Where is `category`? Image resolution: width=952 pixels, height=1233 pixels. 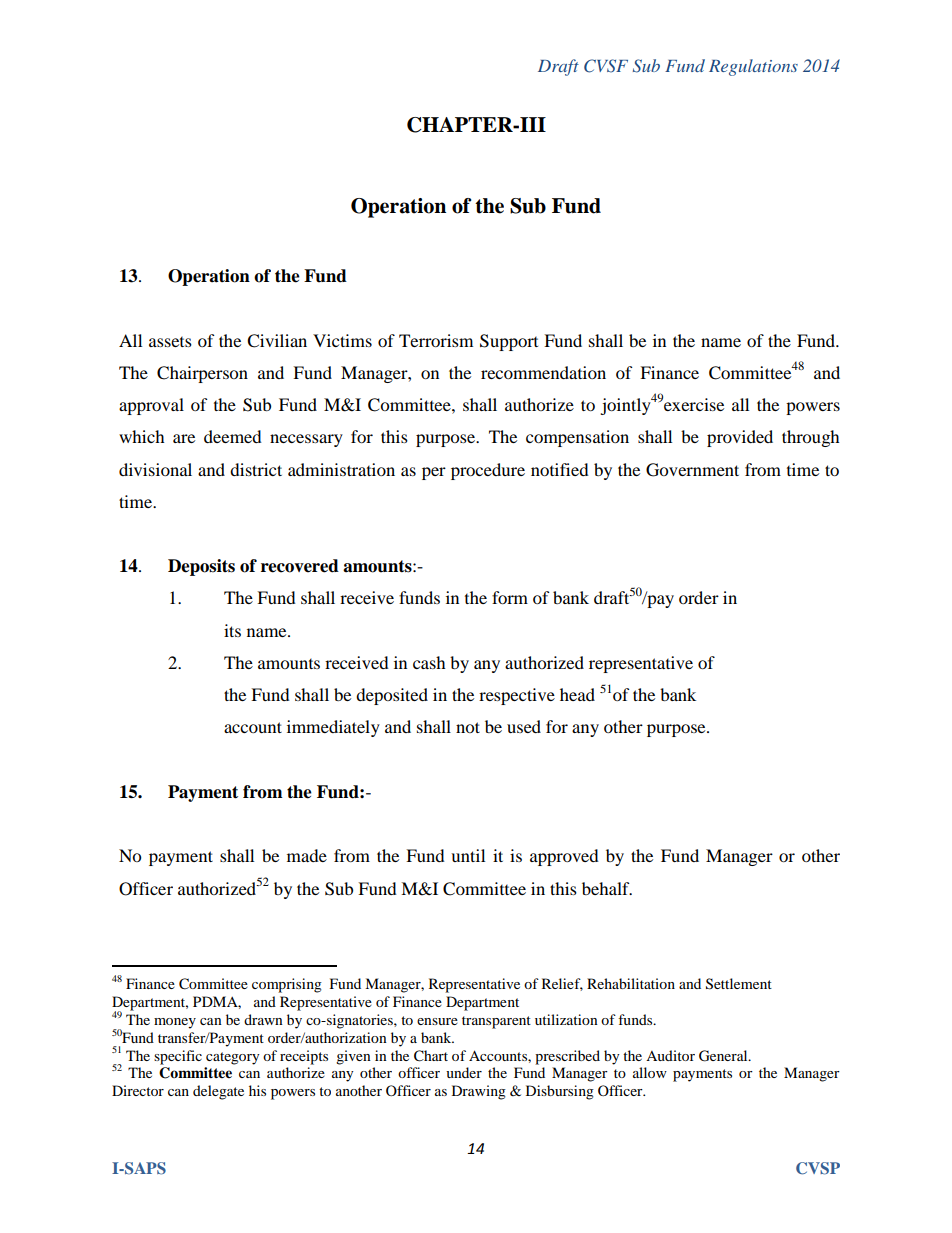 category is located at coordinates (233, 1058).
